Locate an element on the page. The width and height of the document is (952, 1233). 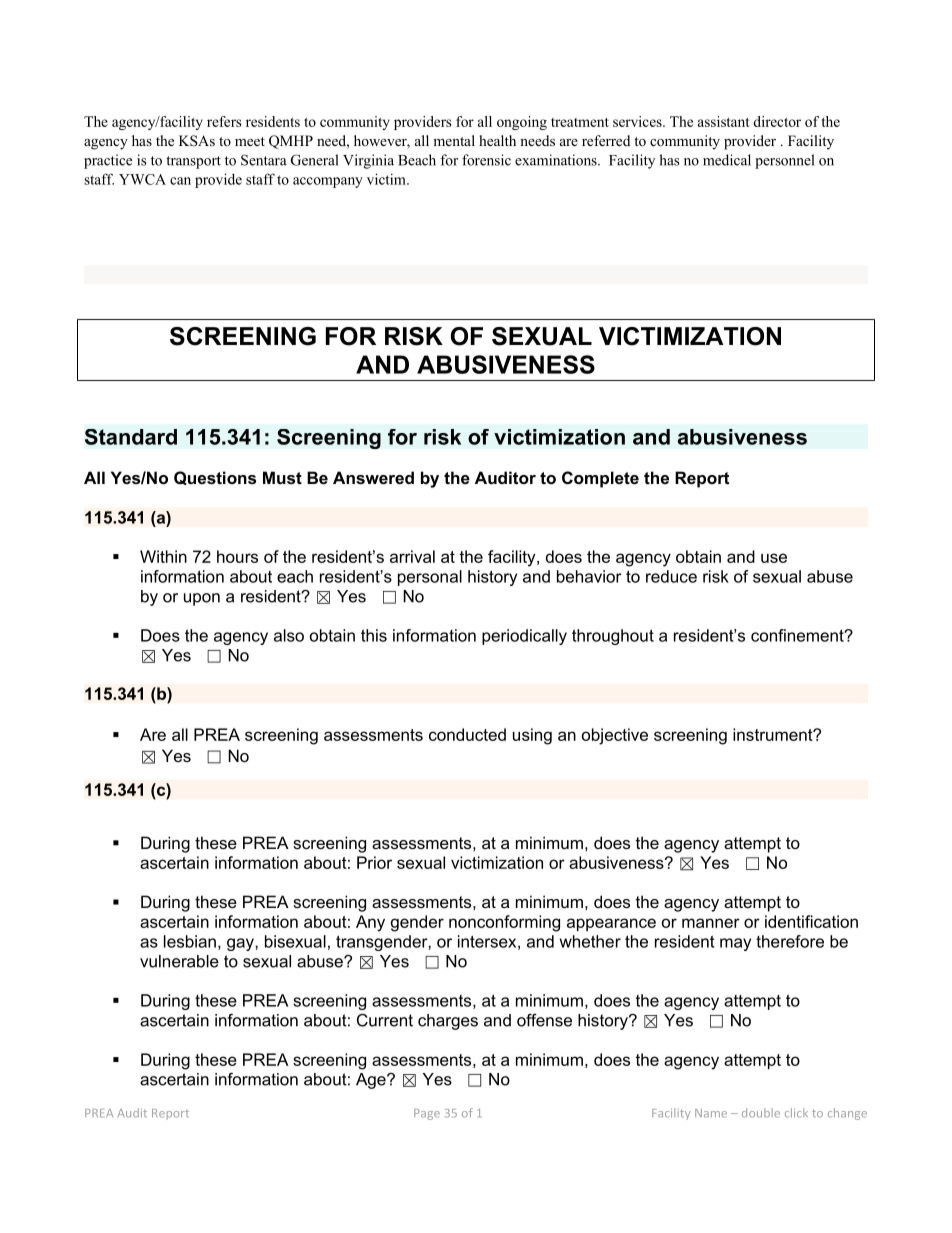
personnel is located at coordinates (784, 161).
